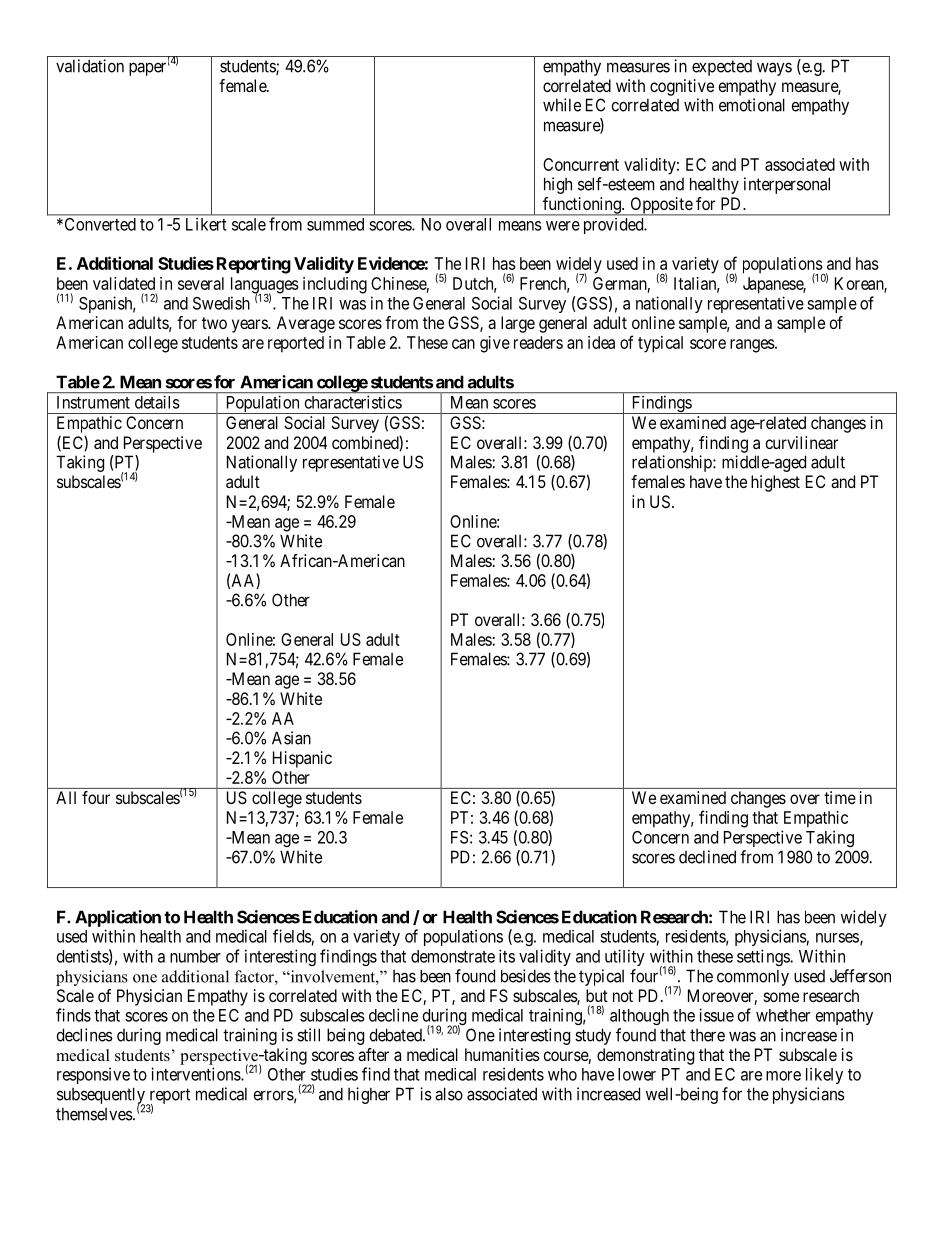  What do you see at coordinates (562, 105) in the page?
I see `while` at bounding box center [562, 105].
